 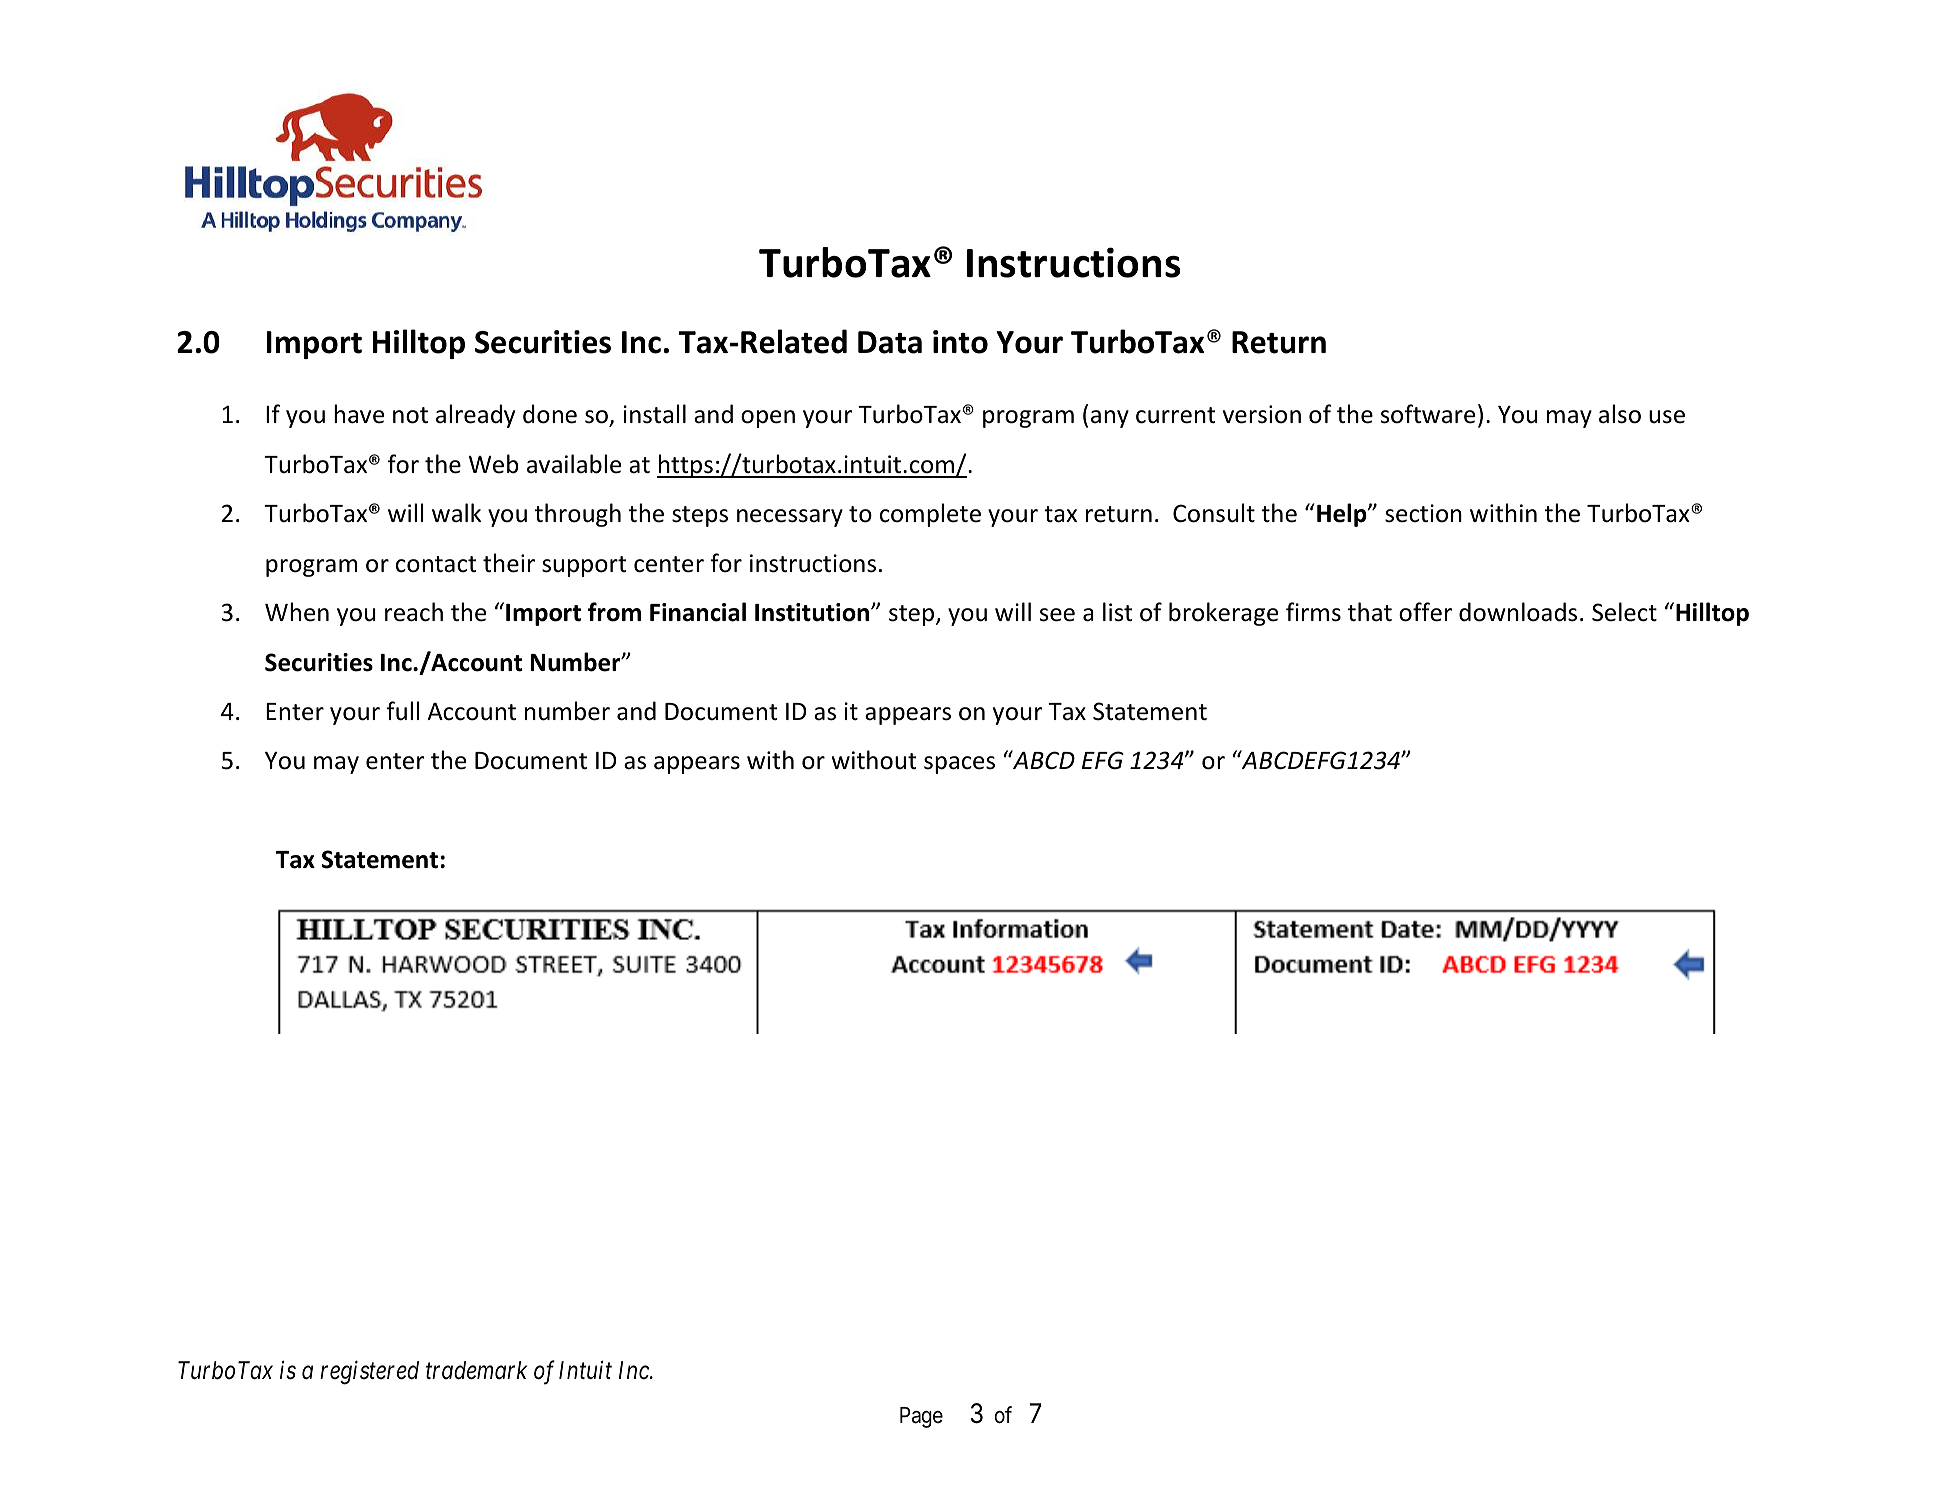 I want to click on full, so click(x=403, y=711).
